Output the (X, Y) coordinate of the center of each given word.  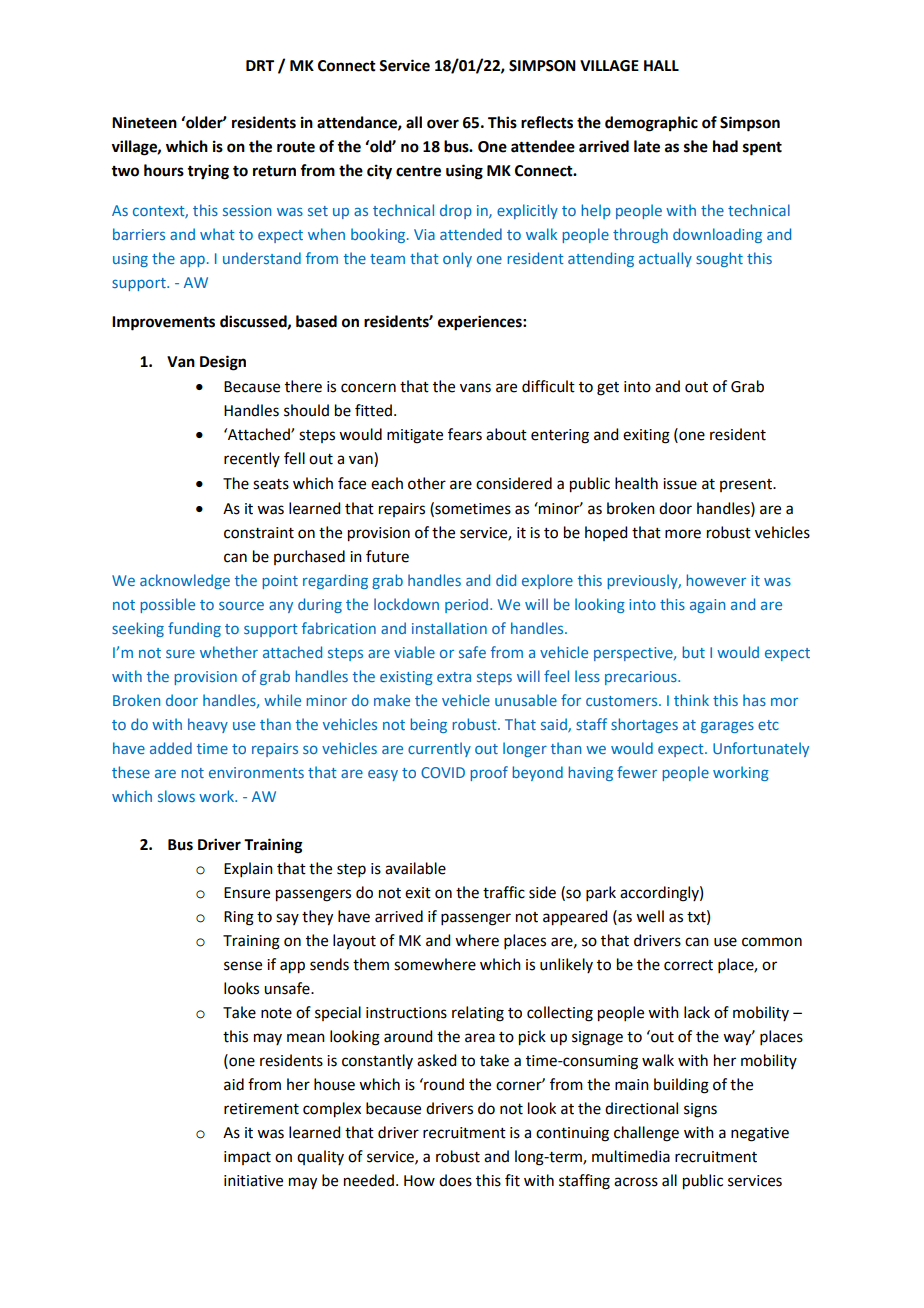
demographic (651, 124)
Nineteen (144, 122)
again (707, 606)
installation (449, 628)
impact (247, 1158)
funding (194, 629)
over (443, 124)
